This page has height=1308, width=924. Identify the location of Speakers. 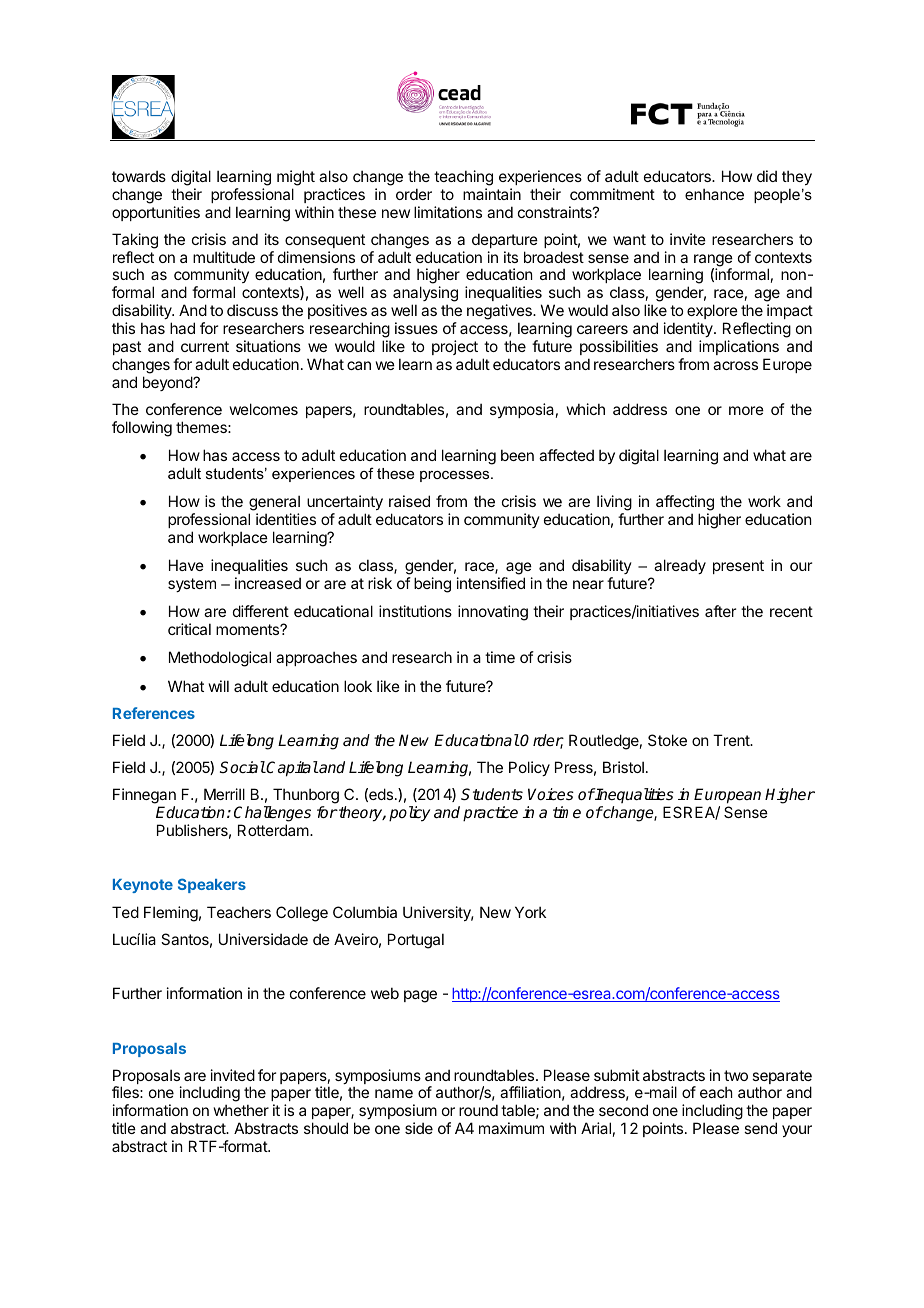
(212, 885).
